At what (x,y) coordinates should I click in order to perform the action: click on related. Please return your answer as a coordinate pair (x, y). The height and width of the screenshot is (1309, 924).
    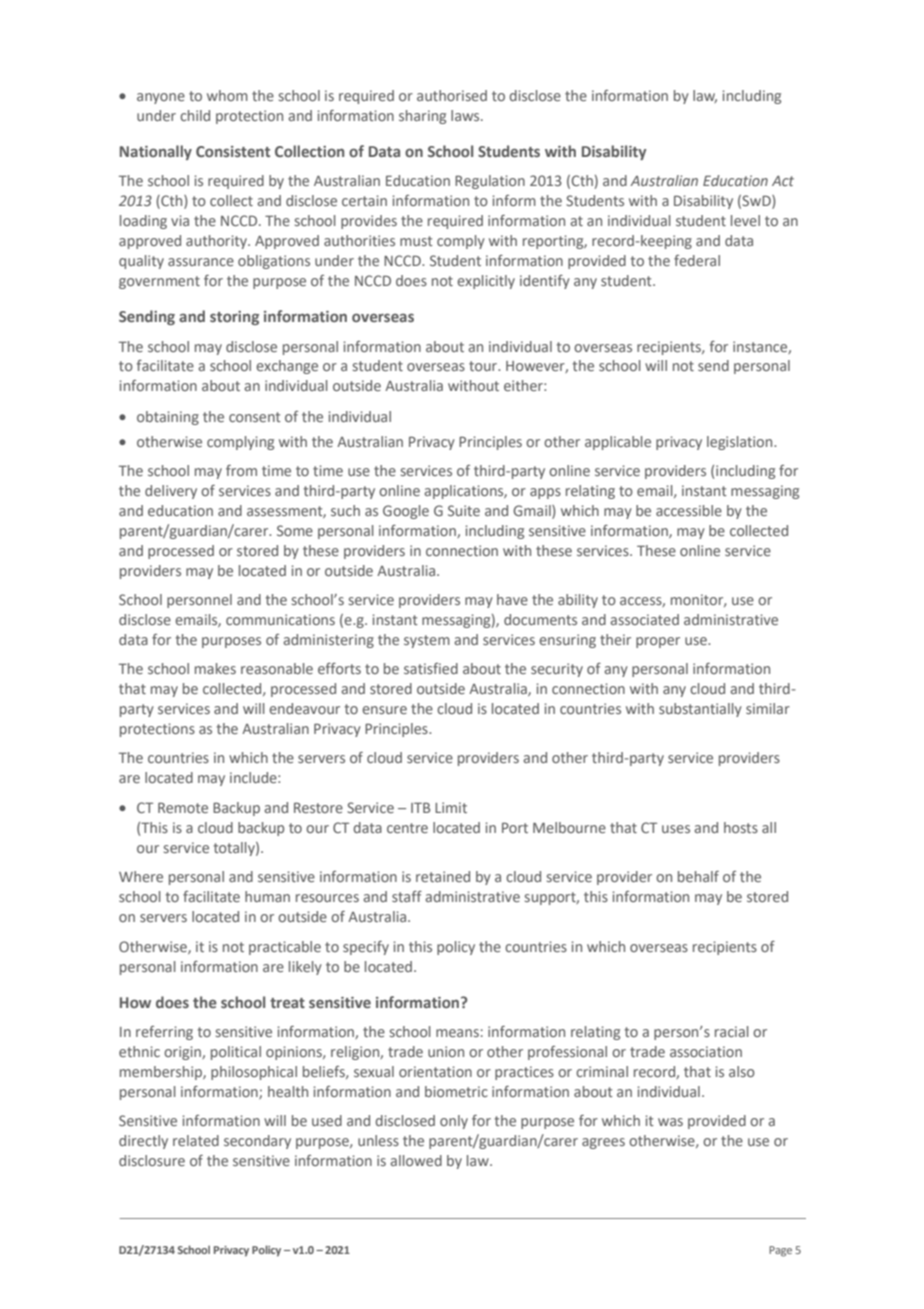
    Looking at the image, I should click on (196, 1140).
